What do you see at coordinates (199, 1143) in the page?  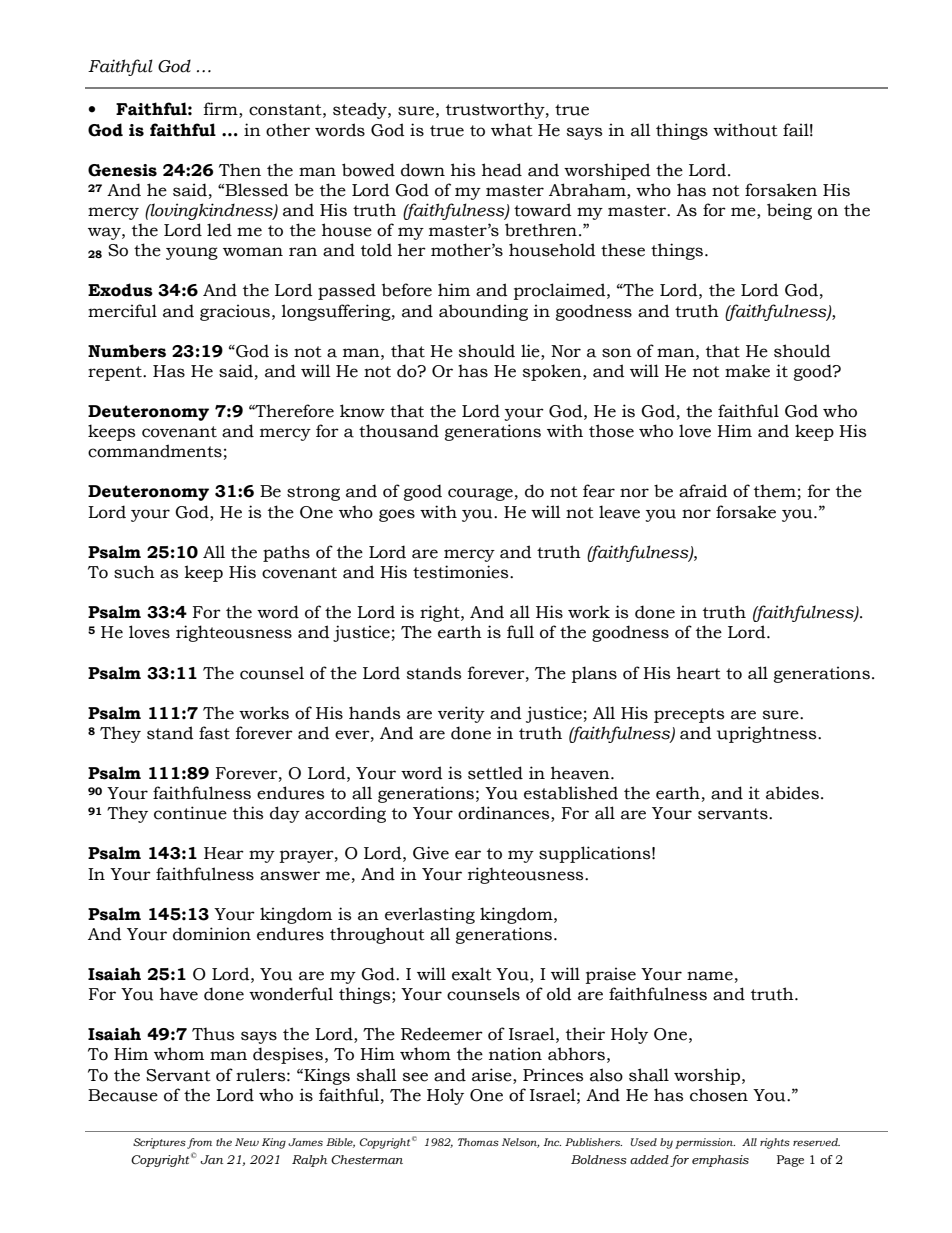 I see `from` at bounding box center [199, 1143].
